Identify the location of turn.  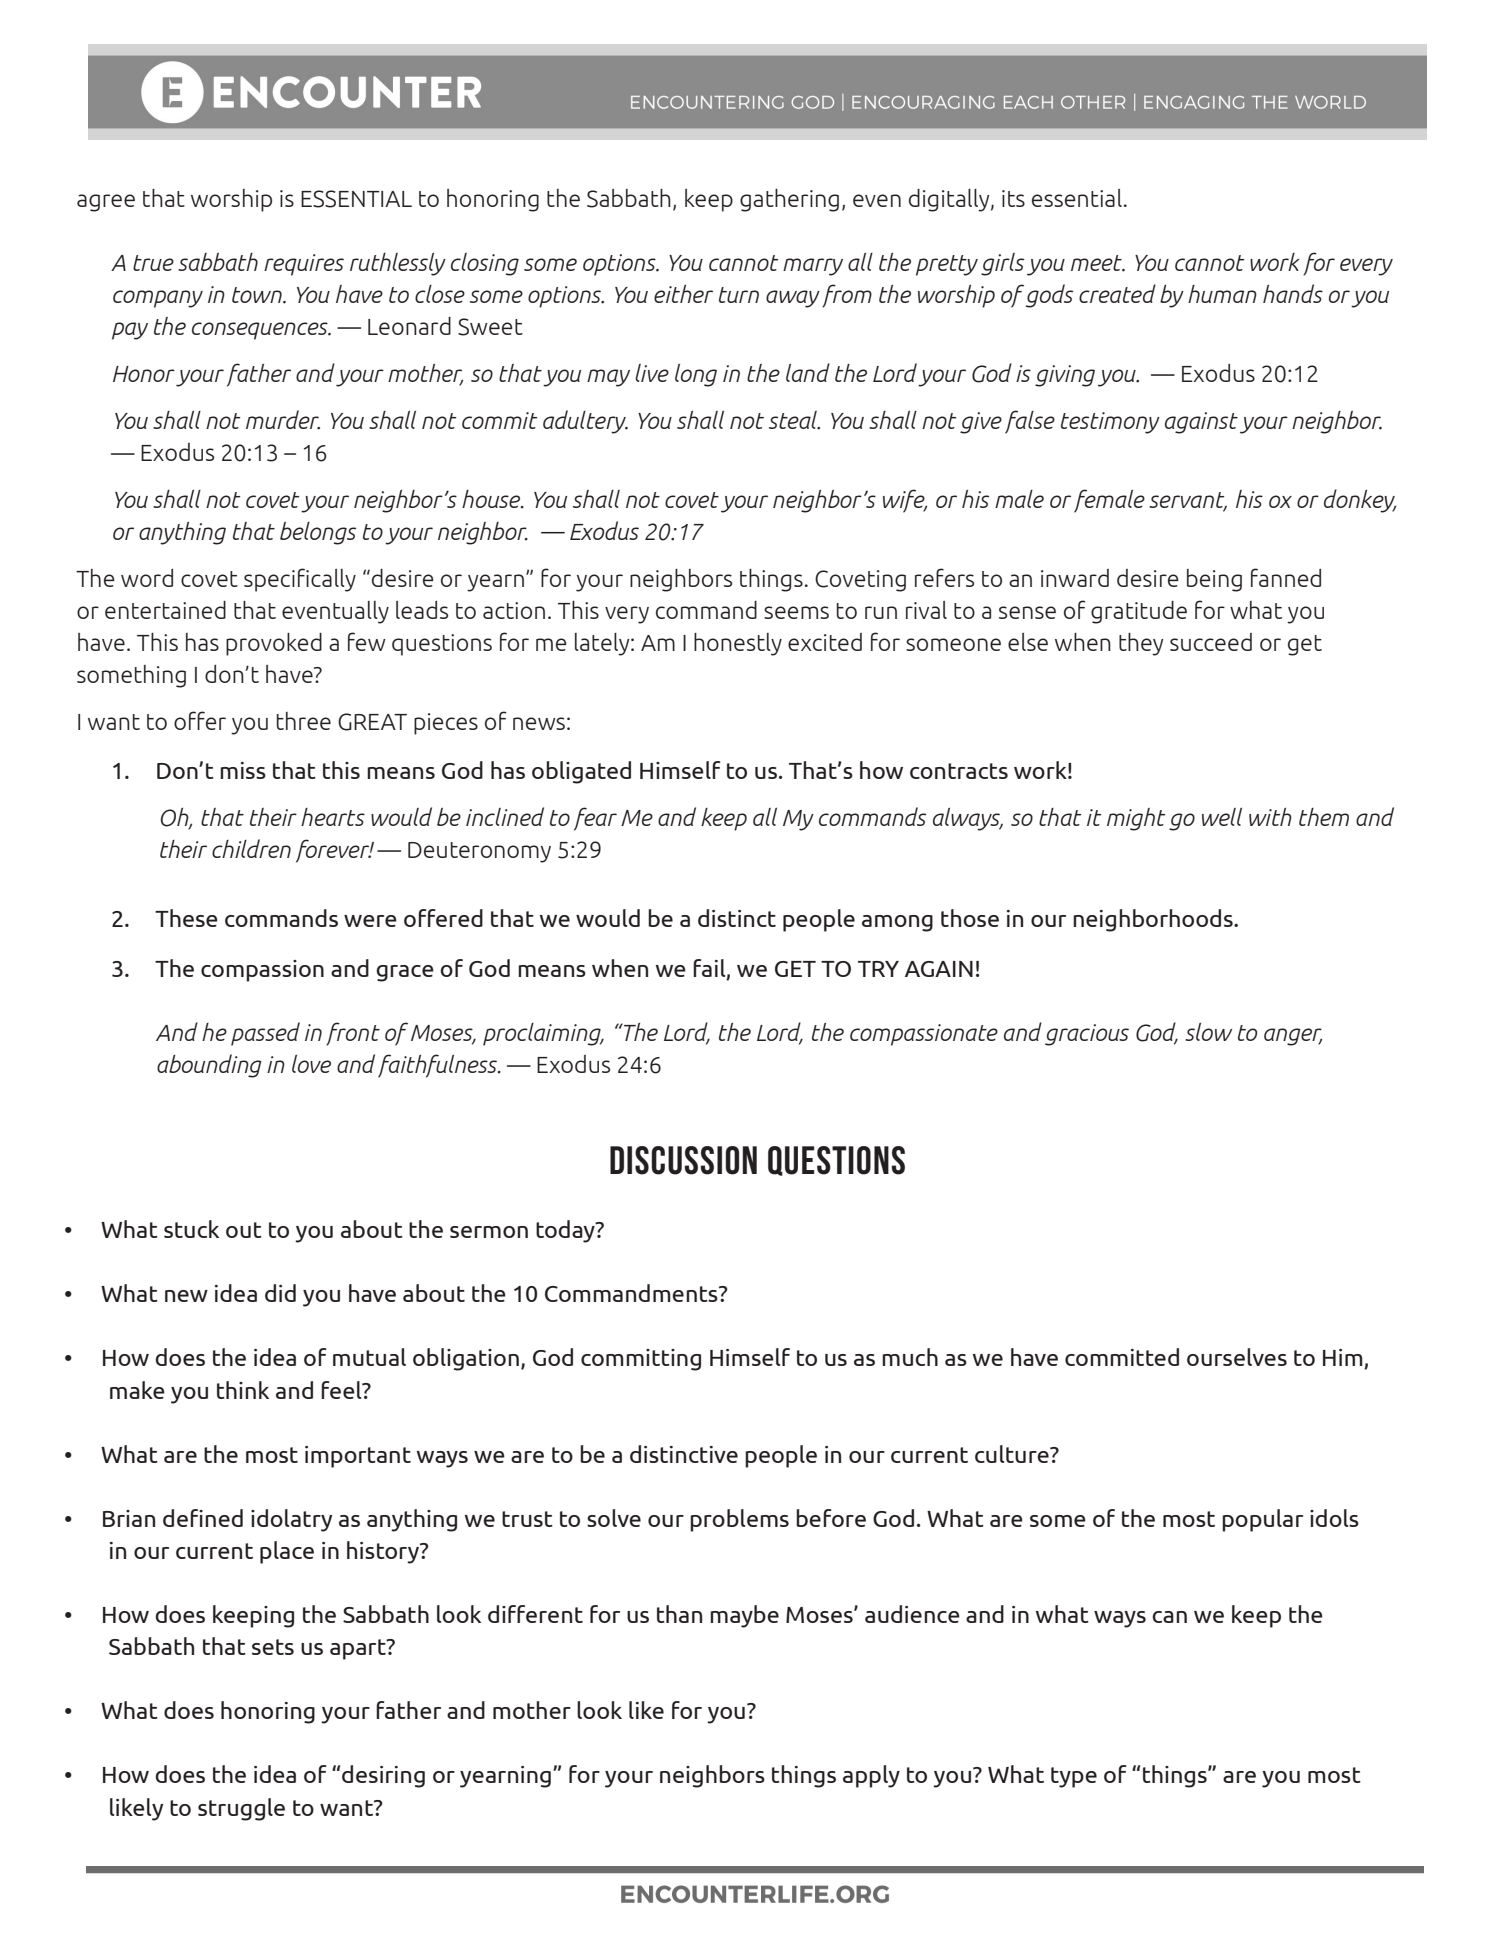
(739, 295).
